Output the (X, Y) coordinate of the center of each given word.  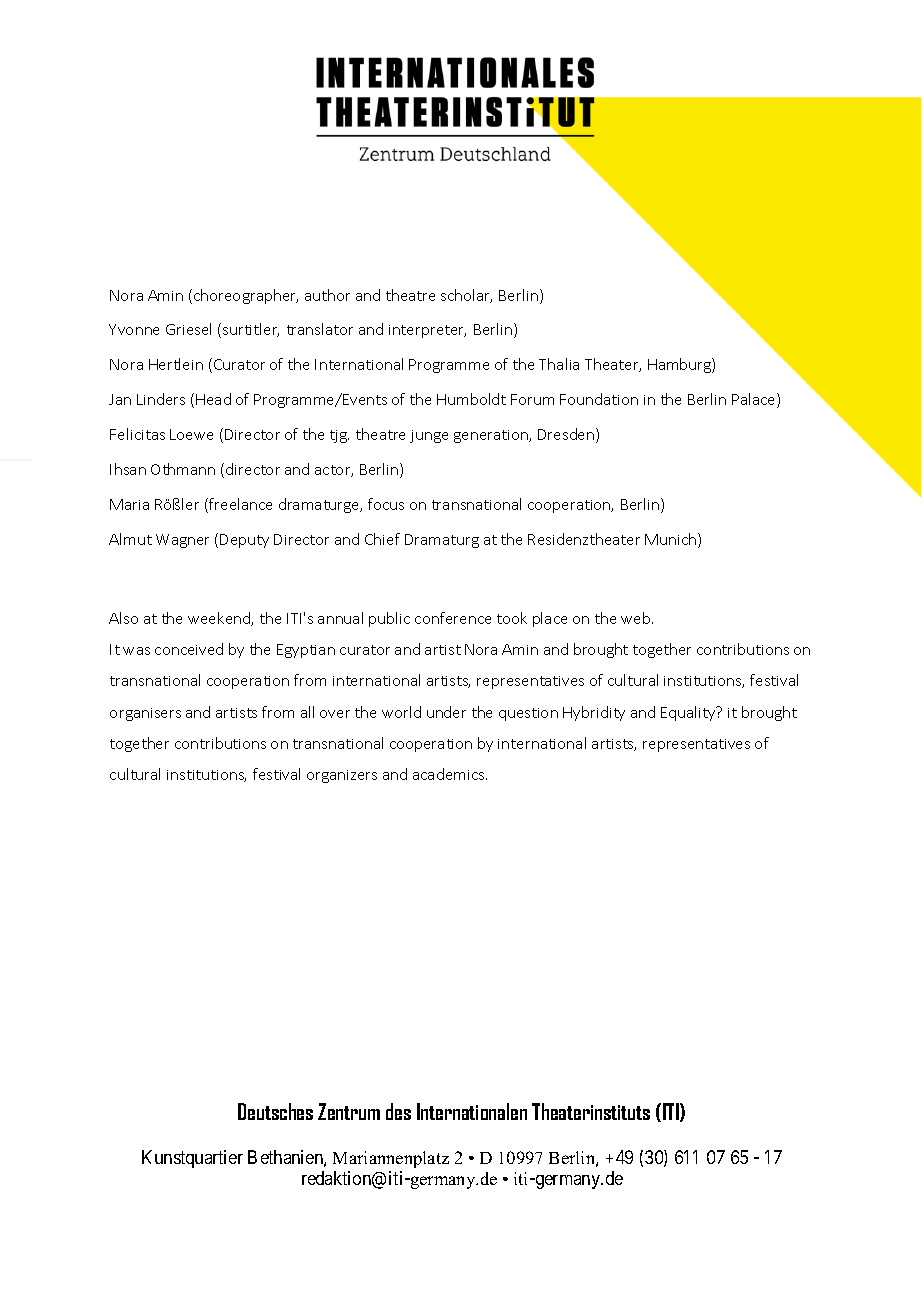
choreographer (246, 296)
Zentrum (349, 1111)
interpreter (427, 331)
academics (450, 774)
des (398, 1111)
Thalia (559, 364)
